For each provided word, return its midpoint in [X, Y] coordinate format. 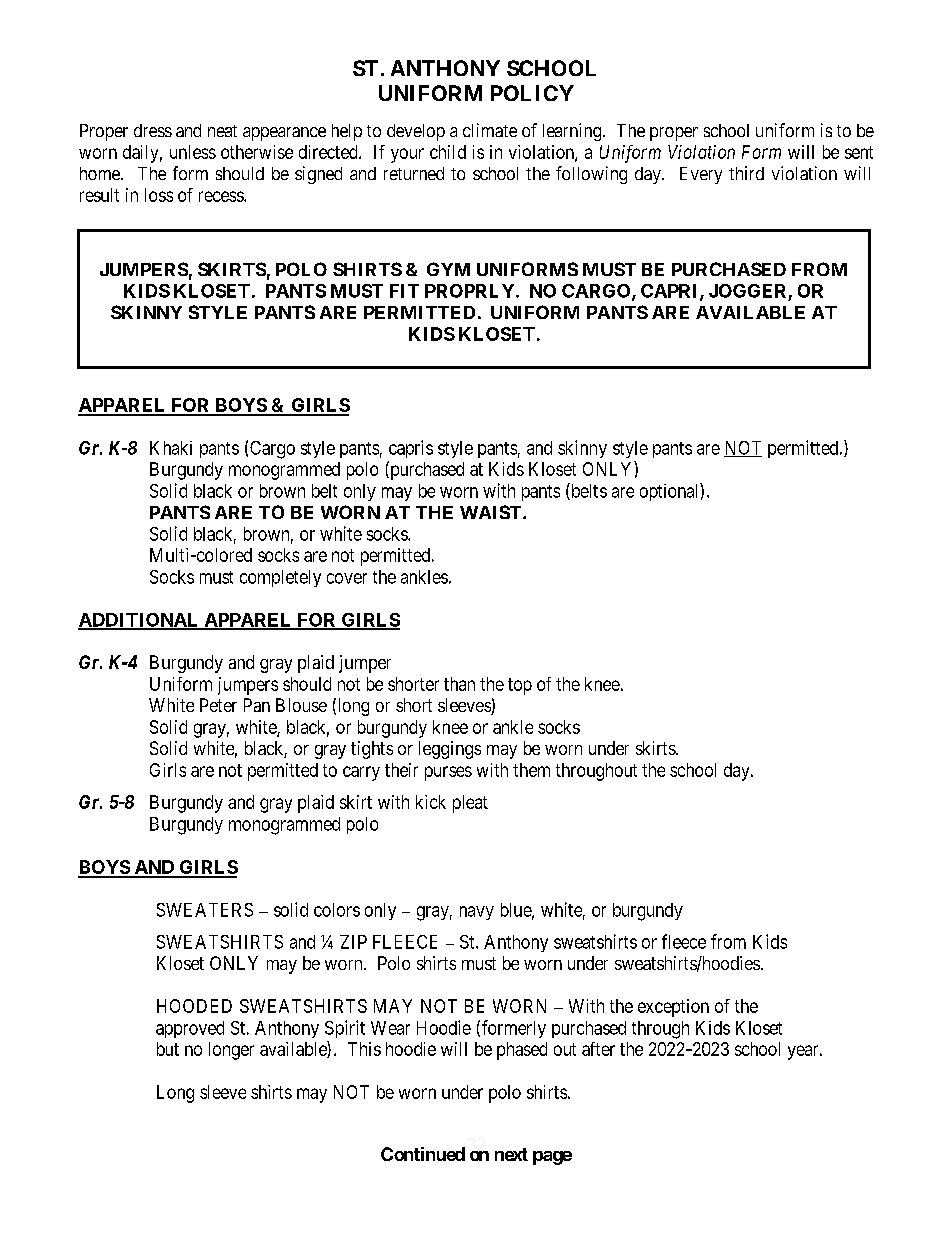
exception [673, 1008]
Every [701, 175]
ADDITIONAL [139, 621]
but [168, 1049]
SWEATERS [205, 910]
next [511, 1154]
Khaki [171, 448]
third [746, 173]
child [448, 152]
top [520, 686]
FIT [404, 291]
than [459, 684]
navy [477, 913]
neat [222, 131]
